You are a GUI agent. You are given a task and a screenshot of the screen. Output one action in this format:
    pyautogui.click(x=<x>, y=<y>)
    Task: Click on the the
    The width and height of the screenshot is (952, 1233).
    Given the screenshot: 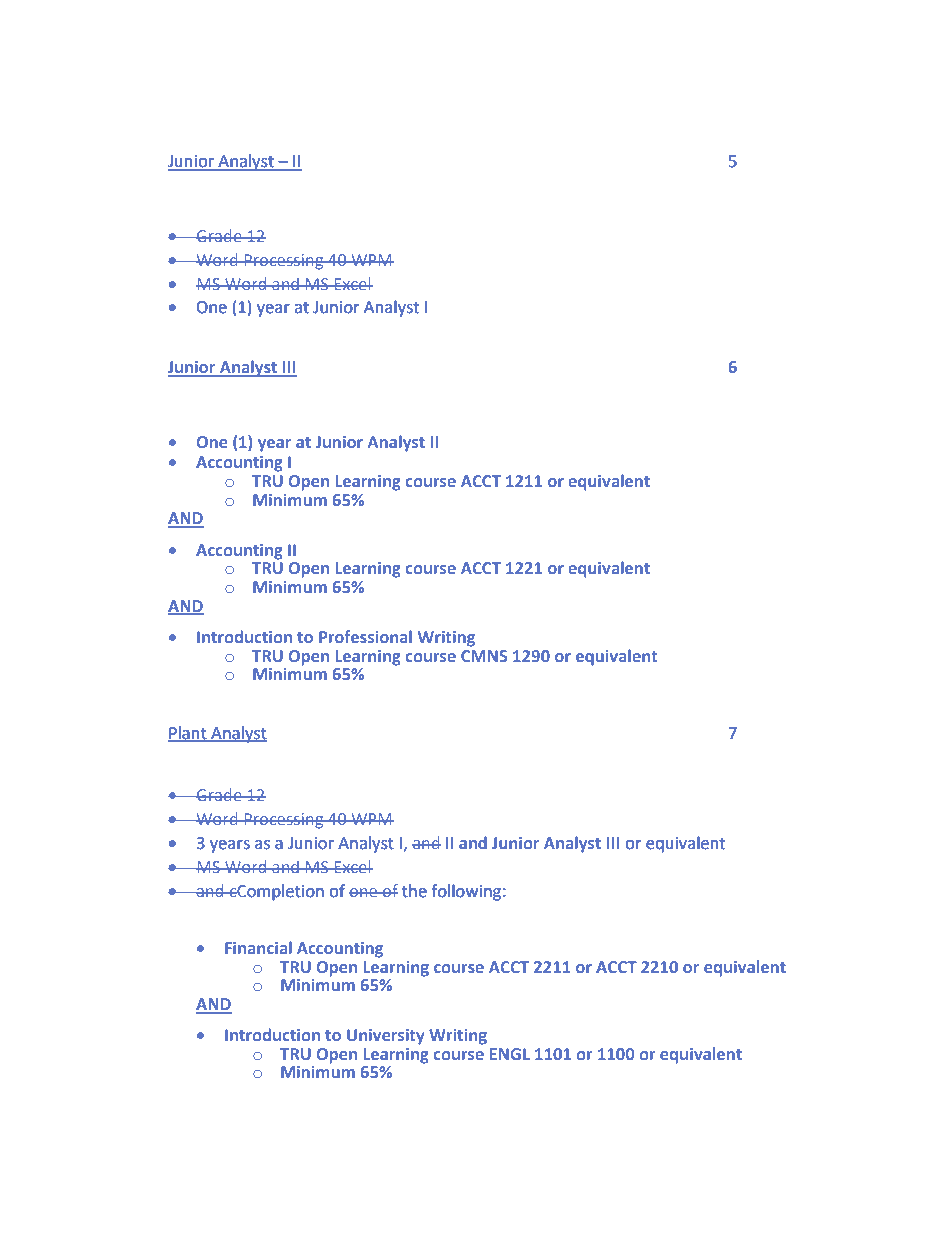 What is the action you would take?
    pyautogui.click(x=414, y=891)
